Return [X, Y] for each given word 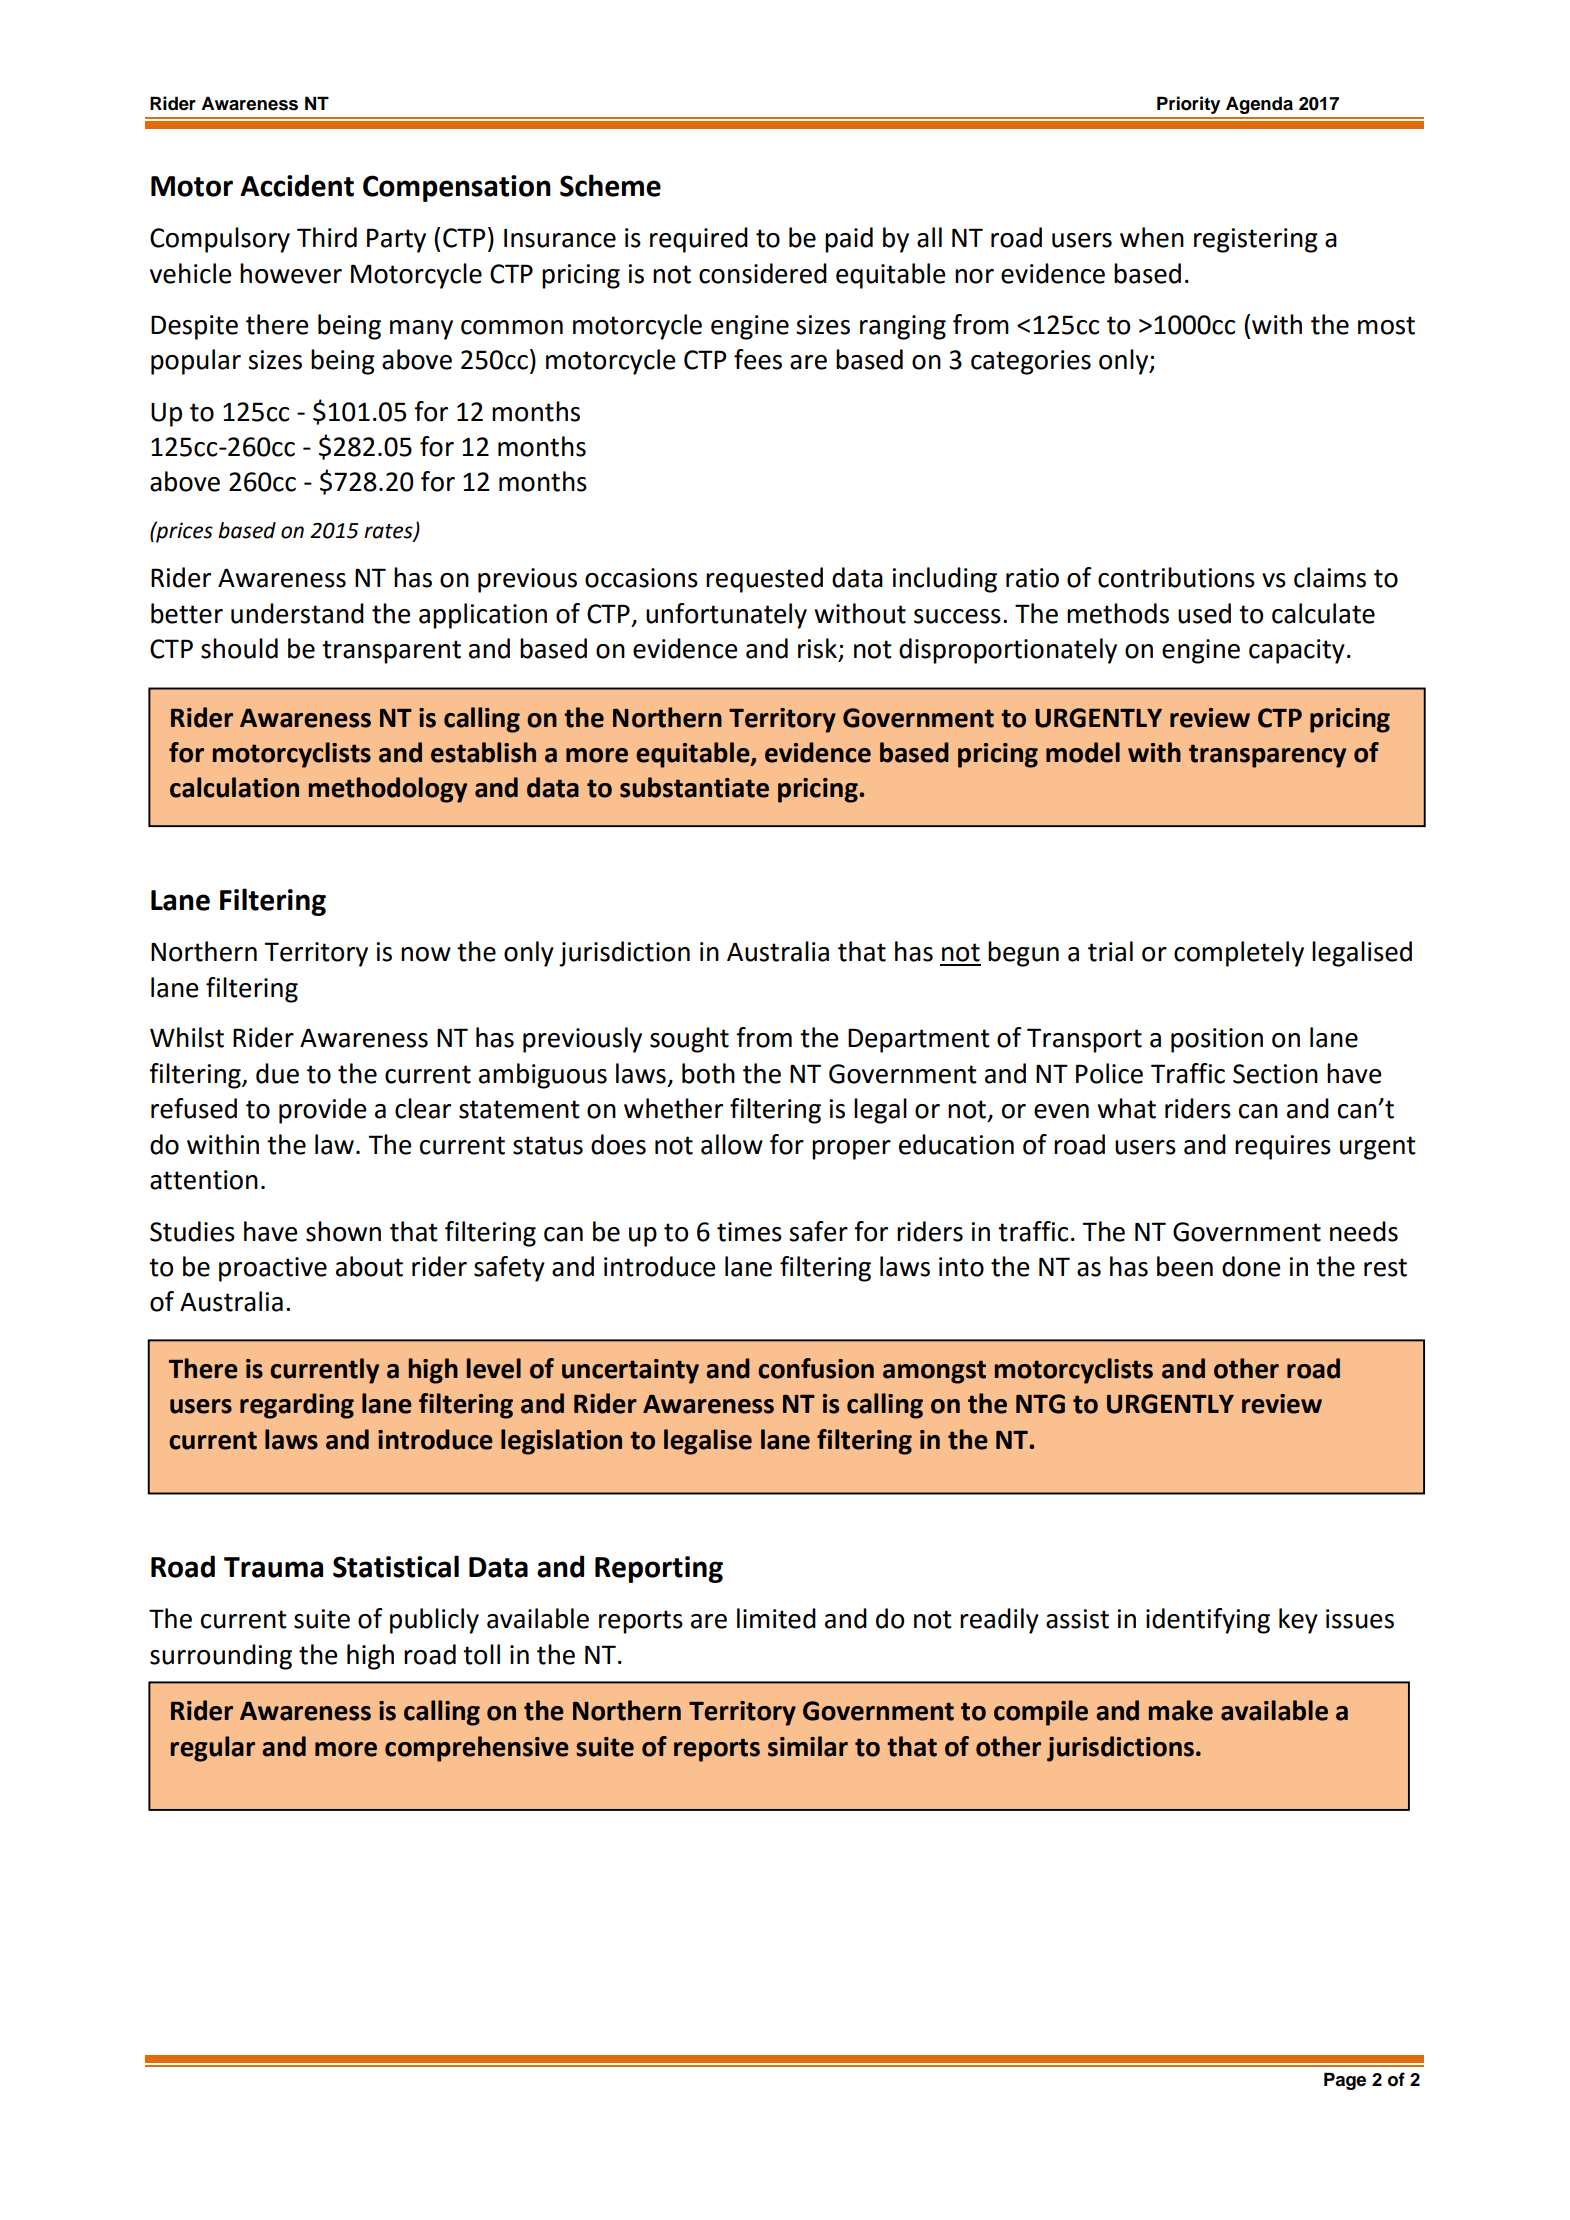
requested [764, 580]
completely [1239, 954]
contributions [1176, 577]
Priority [1188, 105]
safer [818, 1231]
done [1251, 1266]
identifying [1208, 1621]
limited [776, 1618]
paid [849, 240]
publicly [434, 1621]
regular [213, 1749]
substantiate [694, 787]
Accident [297, 185]
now [426, 954]
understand [297, 613]
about [369, 1266]
